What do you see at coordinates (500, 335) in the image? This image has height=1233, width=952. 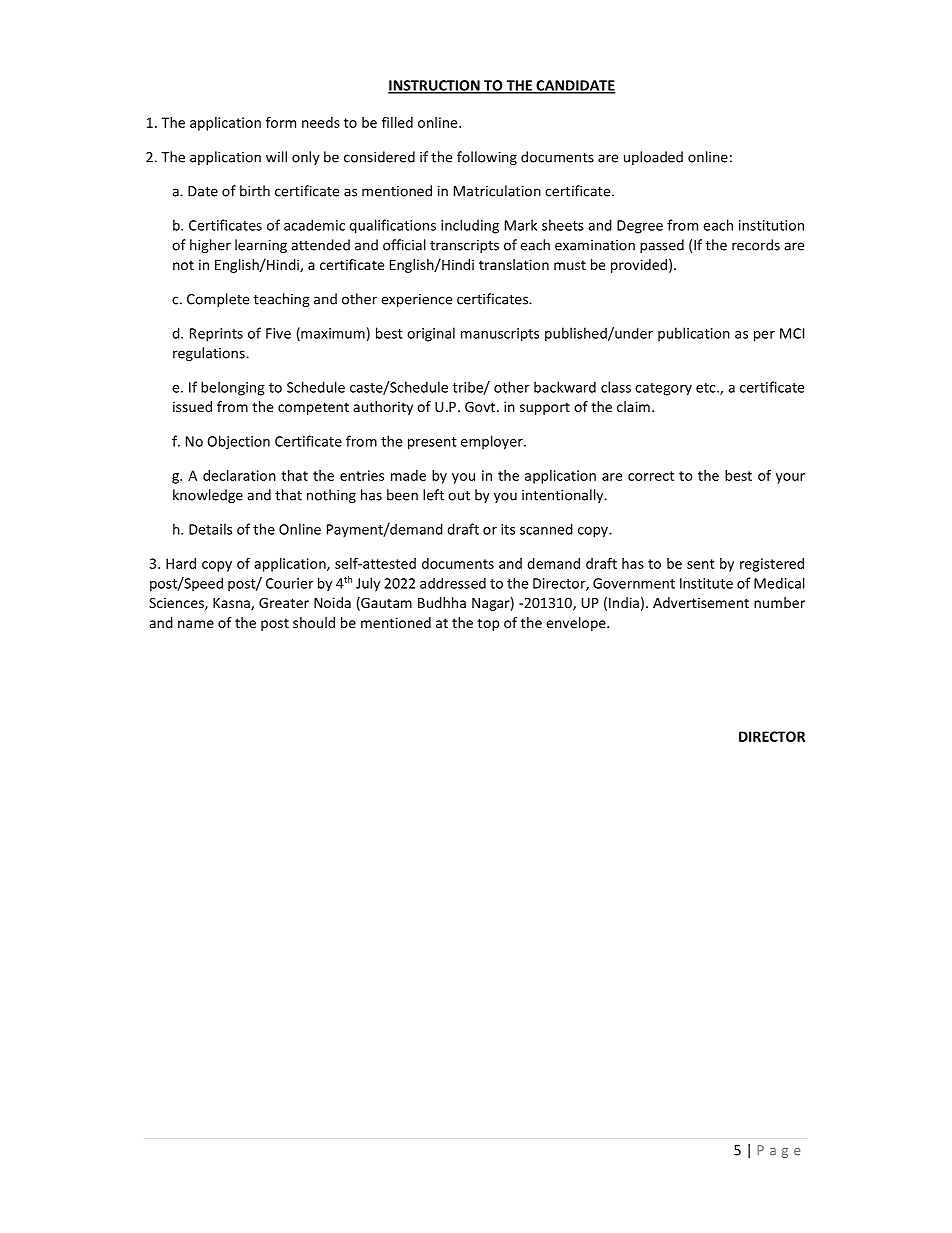 I see `manuscripts` at bounding box center [500, 335].
